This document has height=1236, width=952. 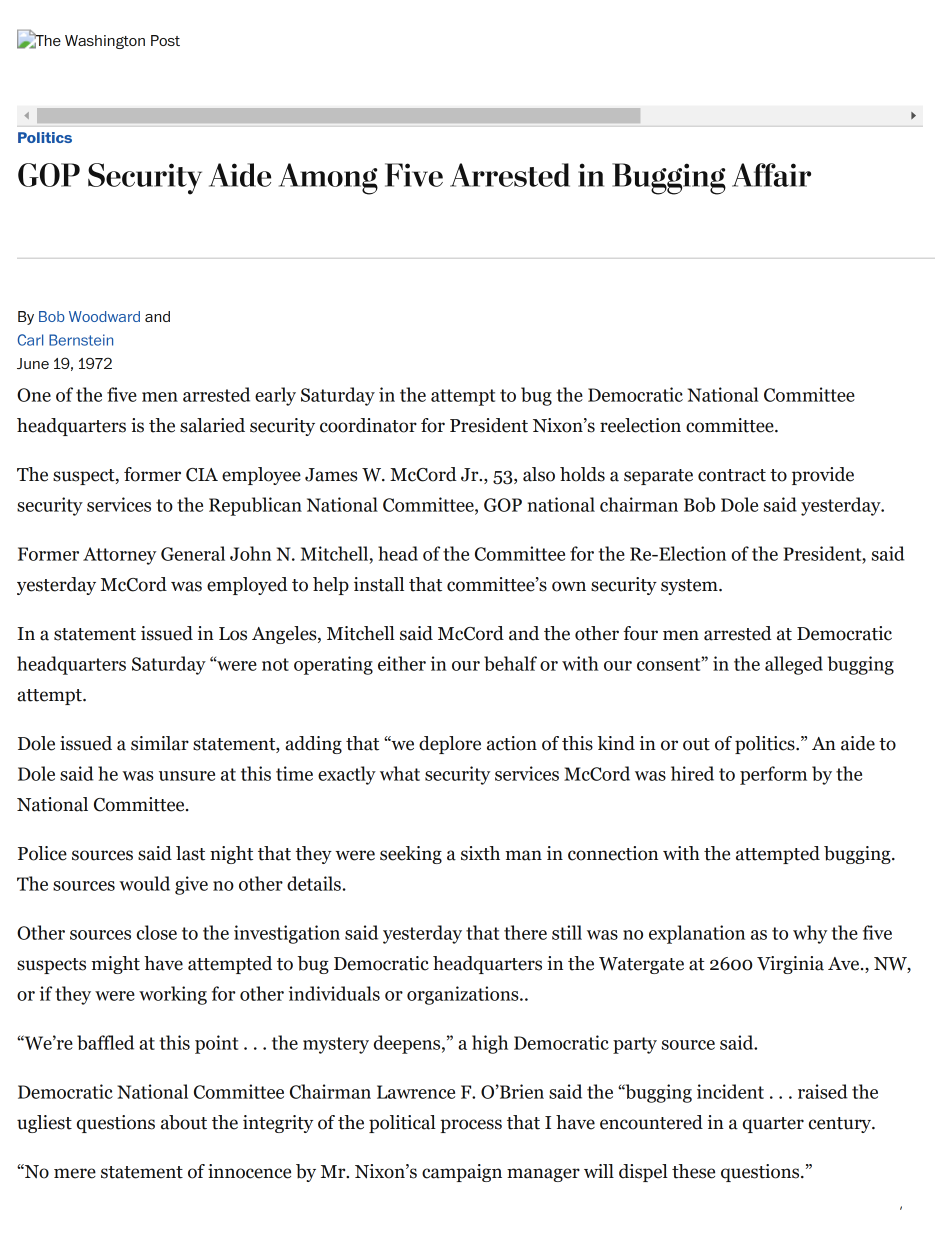 What do you see at coordinates (697, 934) in the document?
I see `explanation` at bounding box center [697, 934].
